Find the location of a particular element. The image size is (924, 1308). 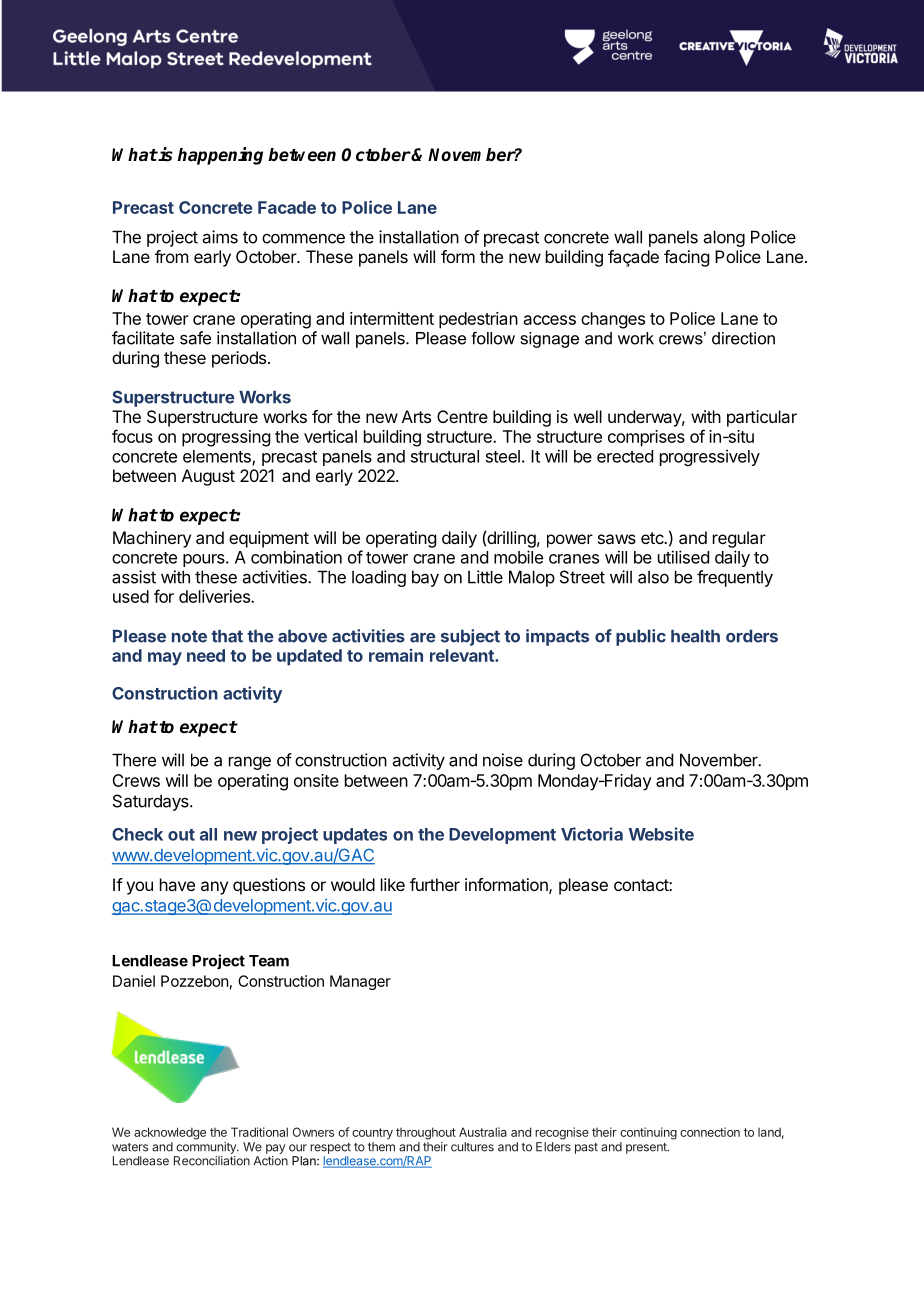

community is located at coordinates (207, 1148).
